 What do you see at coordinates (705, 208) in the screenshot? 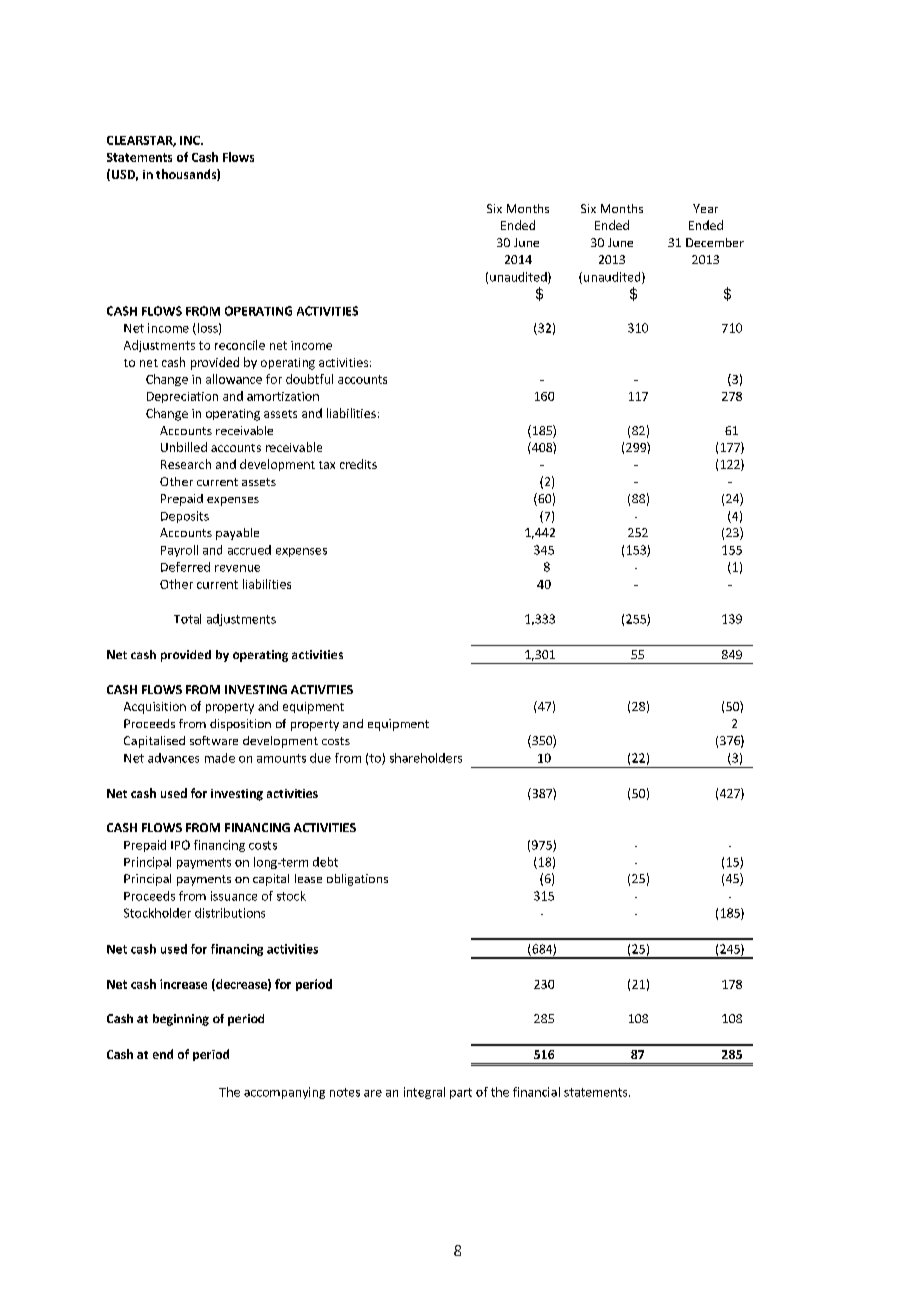
I see `Year` at bounding box center [705, 208].
